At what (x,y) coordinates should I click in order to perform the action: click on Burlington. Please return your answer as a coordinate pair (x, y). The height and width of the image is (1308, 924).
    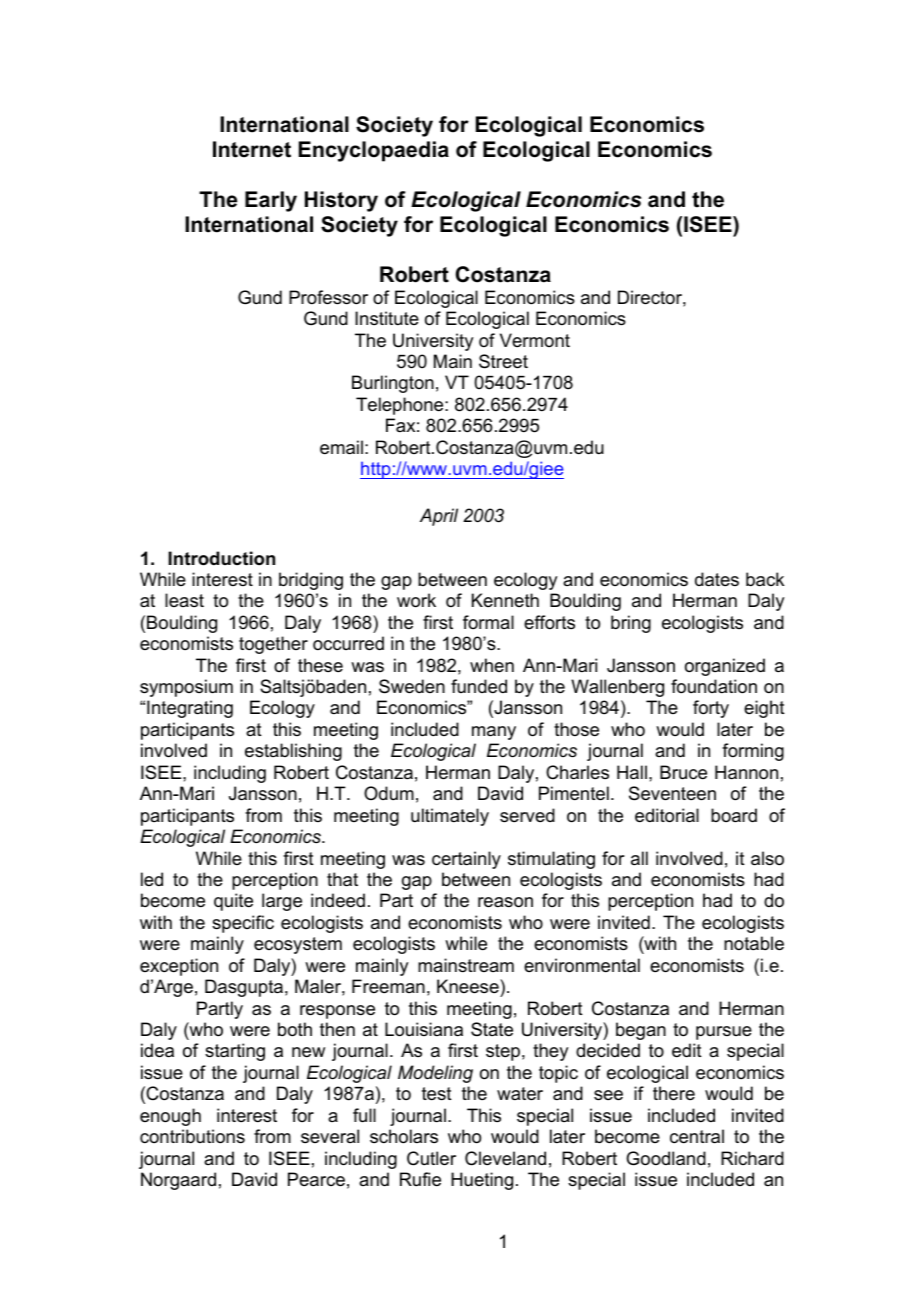
    Looking at the image, I should click on (393, 384).
